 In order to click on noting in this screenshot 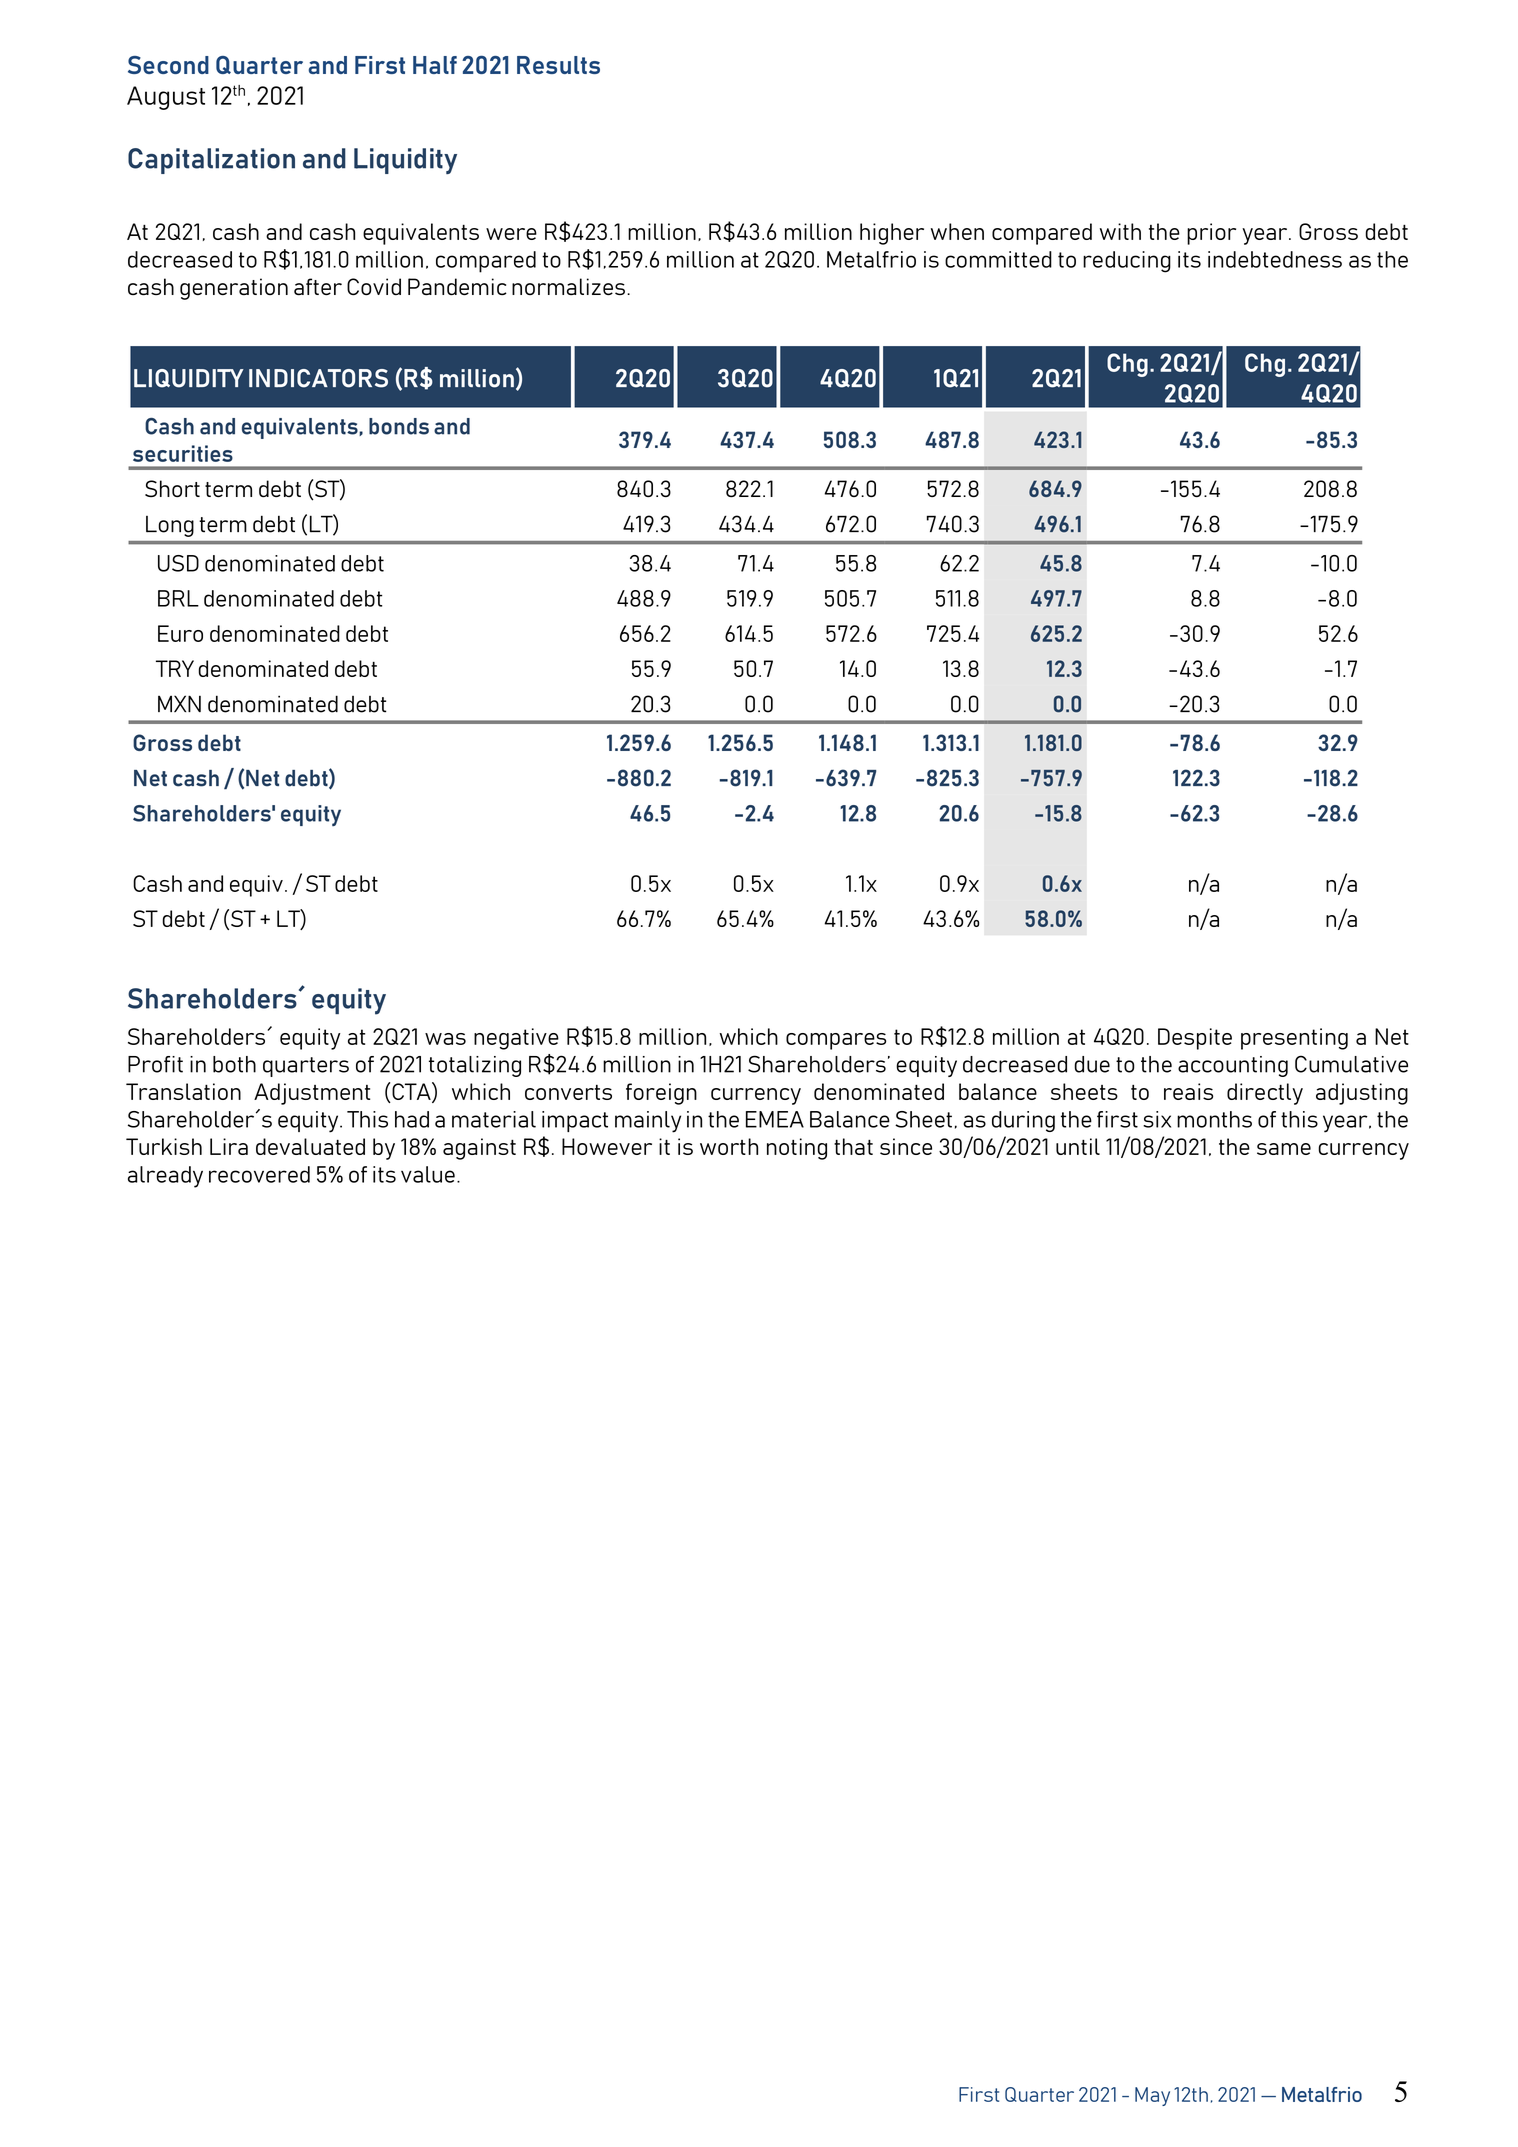, I will do `click(797, 1149)`.
